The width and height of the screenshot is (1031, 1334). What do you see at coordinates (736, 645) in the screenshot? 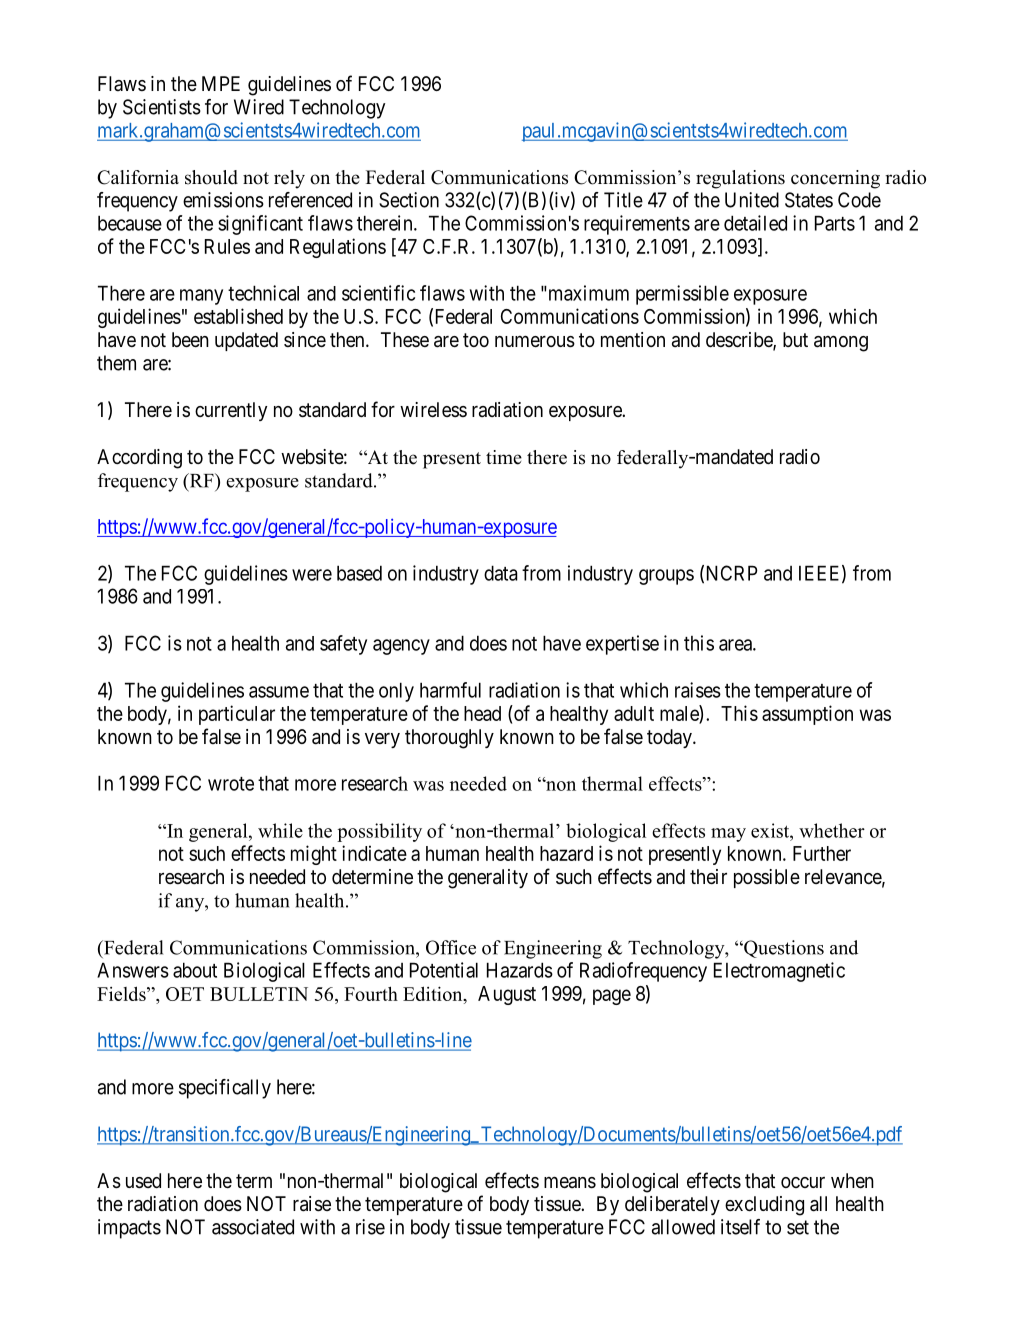
I see `area` at bounding box center [736, 645].
